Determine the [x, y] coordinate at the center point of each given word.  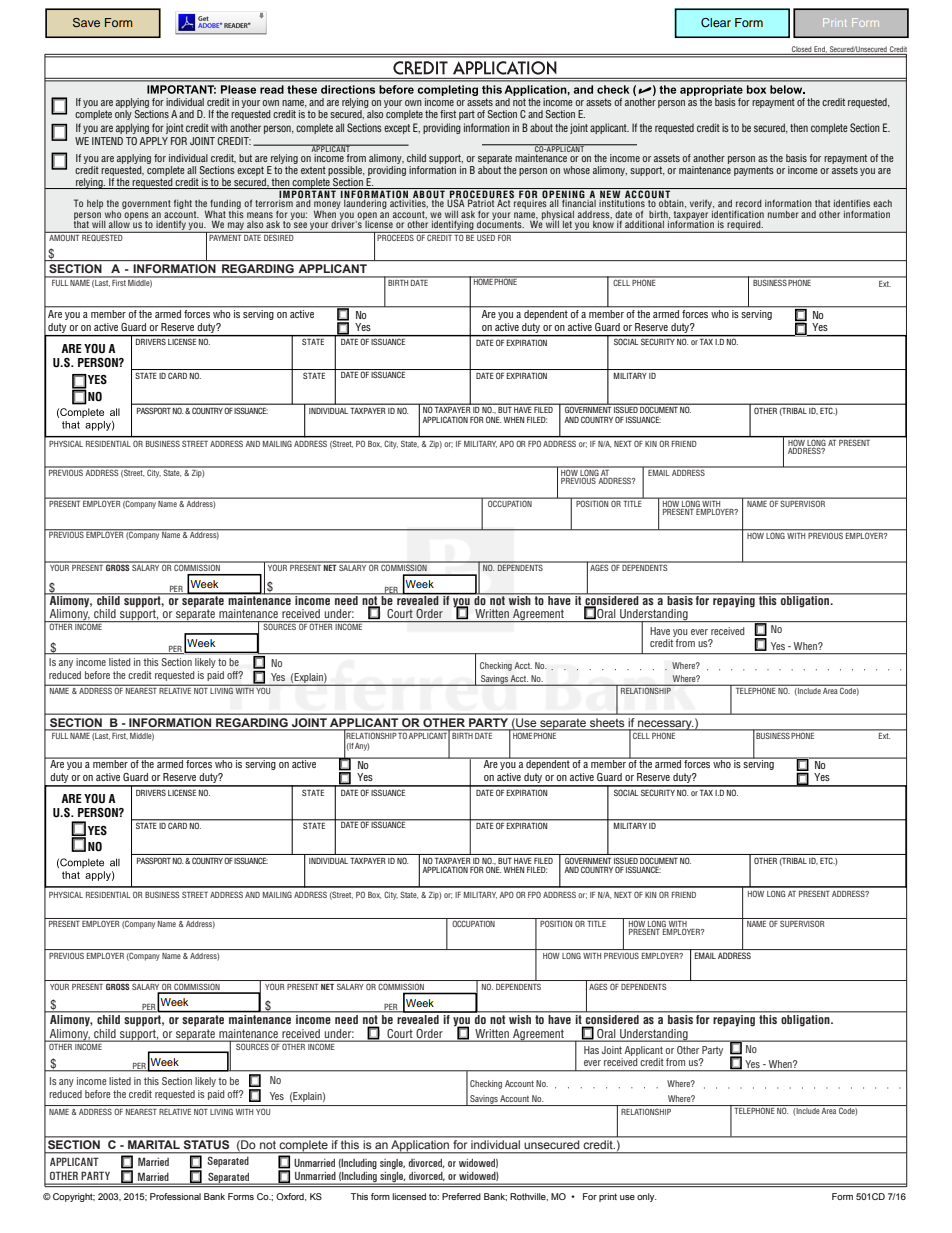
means [260, 215]
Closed [801, 50]
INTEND [107, 141]
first [448, 114]
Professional [175, 1196]
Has [591, 1050]
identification [738, 214]
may [236, 226]
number [783, 214]
